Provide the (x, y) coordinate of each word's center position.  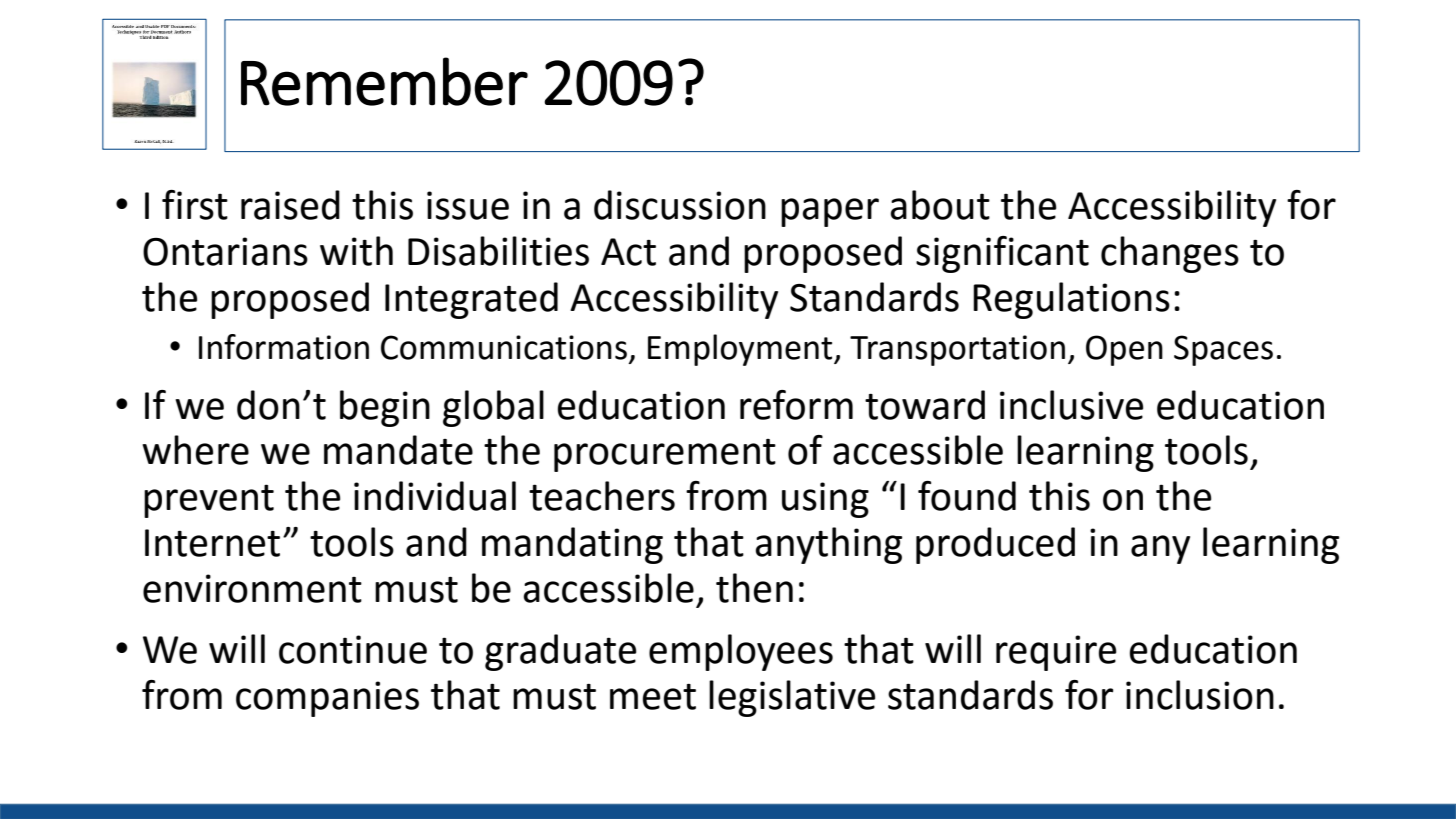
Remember (384, 81)
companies (327, 699)
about (940, 205)
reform (796, 405)
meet (653, 697)
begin (385, 408)
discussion (680, 205)
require (1056, 653)
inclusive (1071, 405)
